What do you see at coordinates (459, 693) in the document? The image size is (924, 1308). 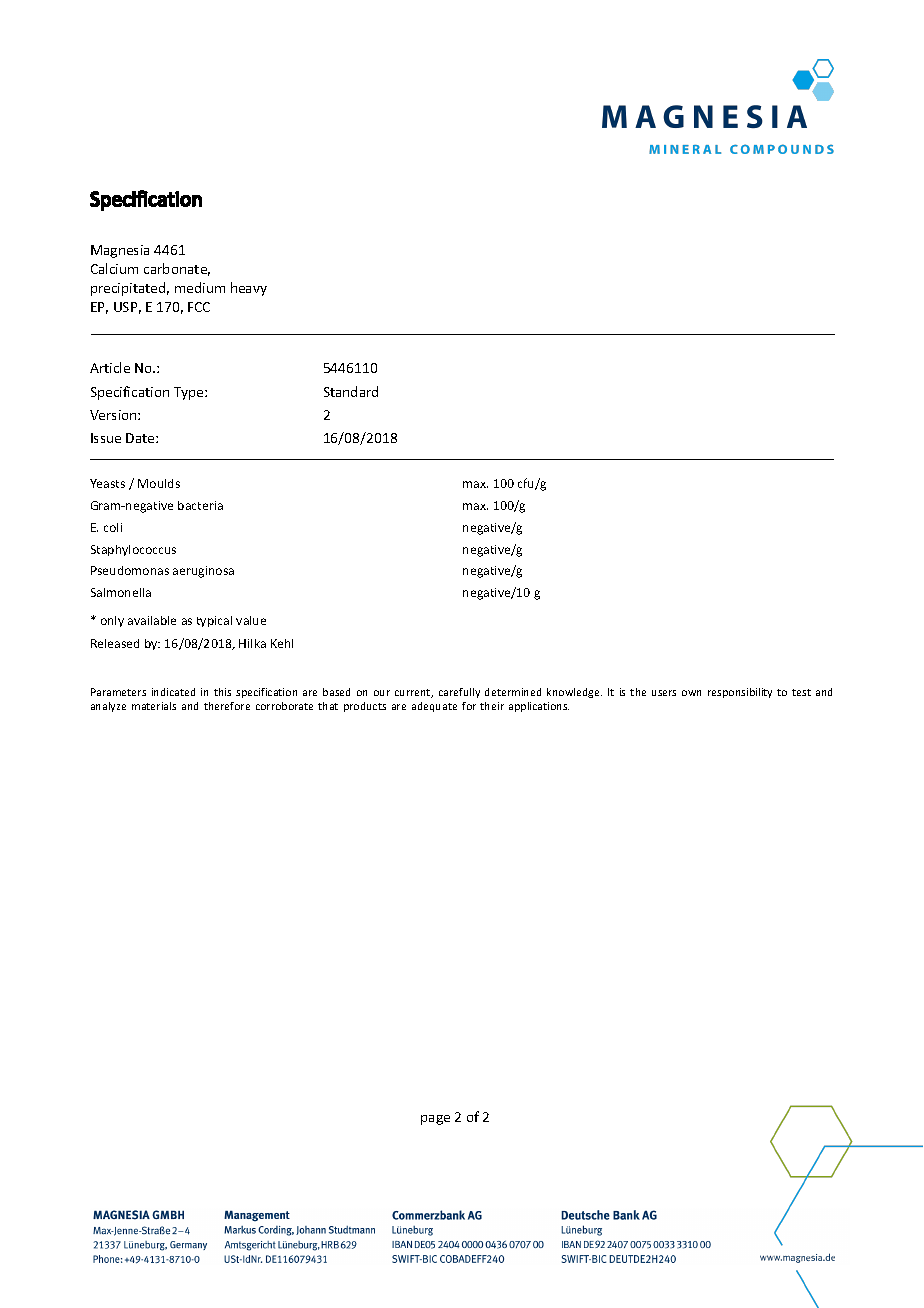 I see `carefully` at bounding box center [459, 693].
